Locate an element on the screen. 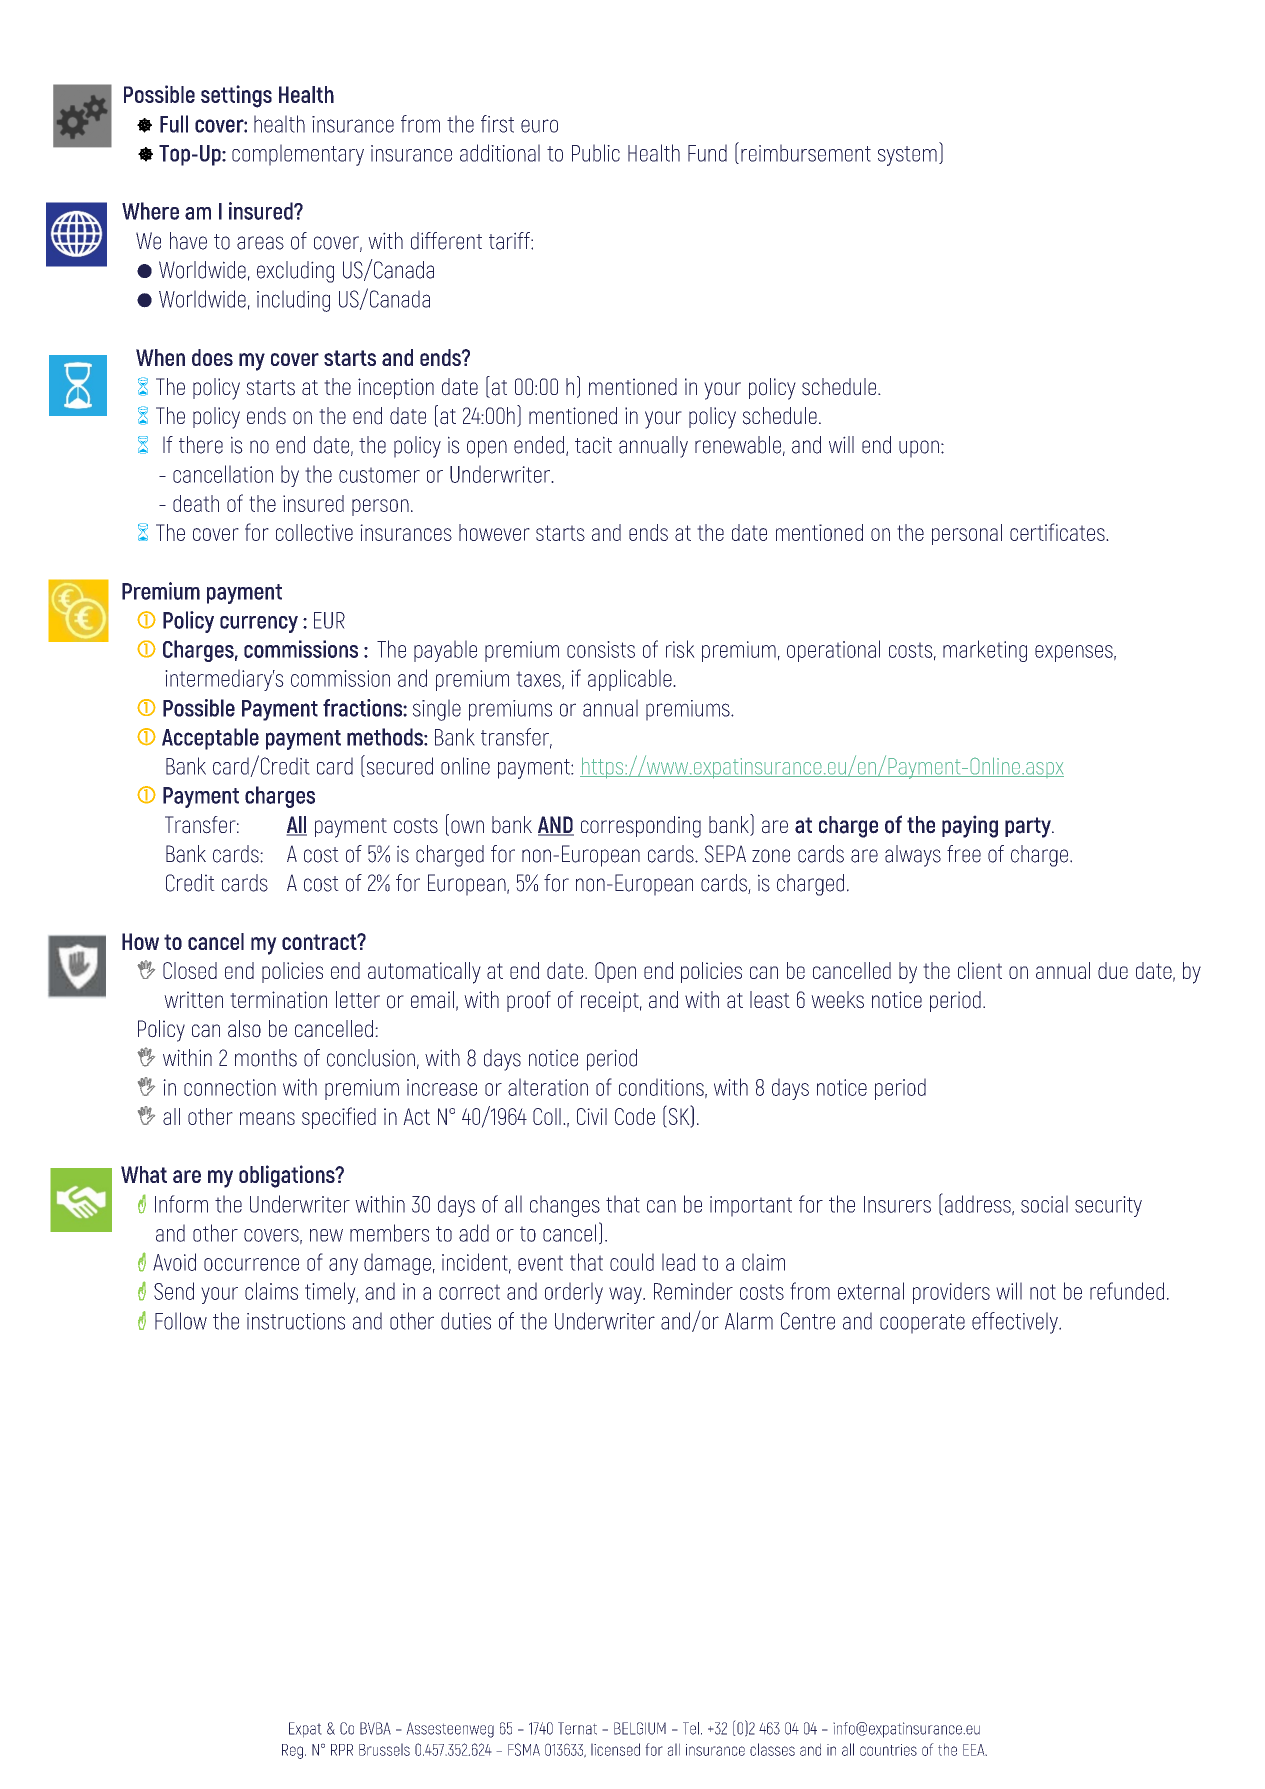 The image size is (1265, 1789). complementary is located at coordinates (298, 155).
